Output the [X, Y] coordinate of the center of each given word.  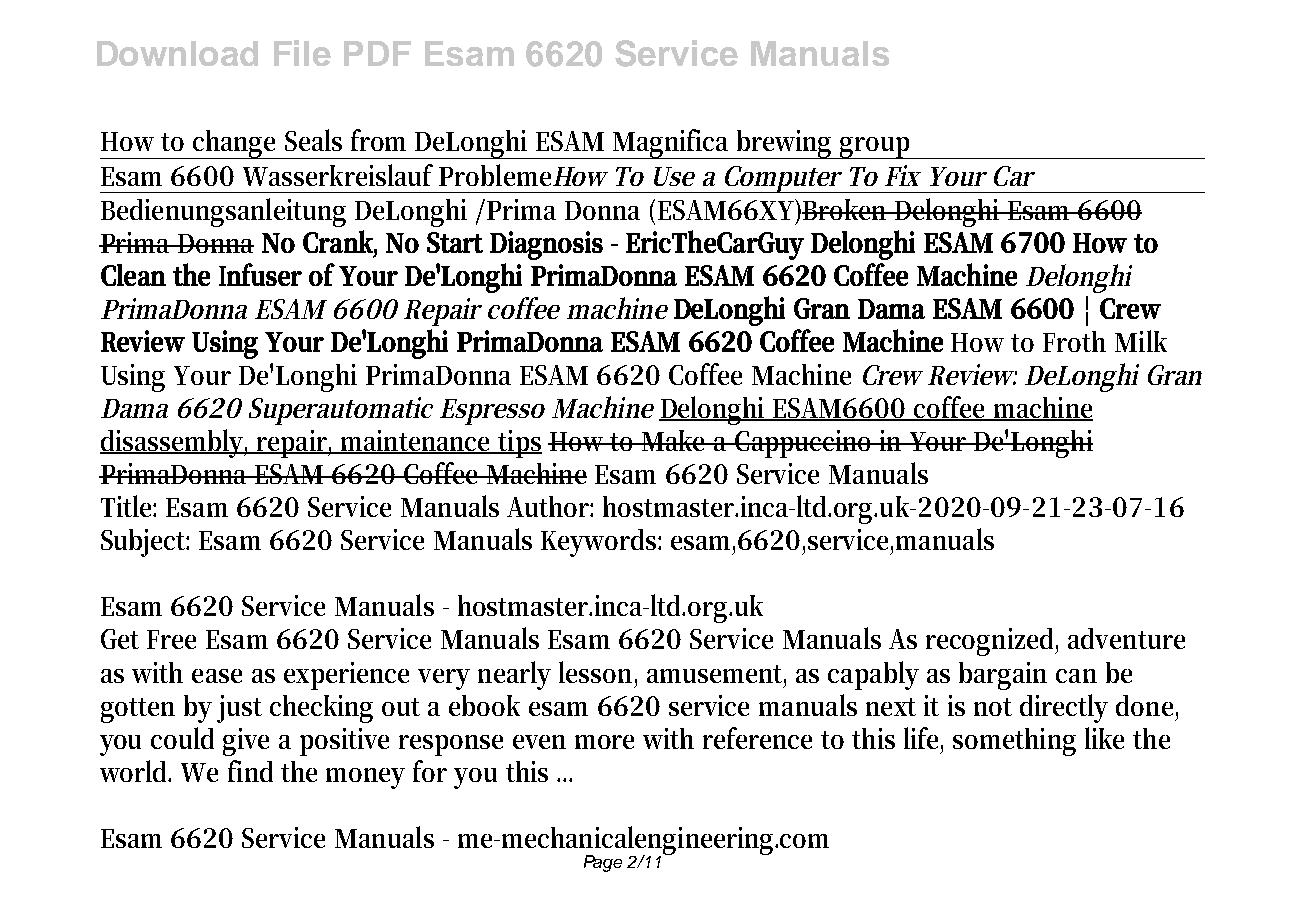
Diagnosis [546, 245]
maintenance [416, 442]
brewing [785, 144]
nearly [514, 675]
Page [603, 863]
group [876, 148]
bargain [1003, 676]
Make [675, 440]
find [250, 771]
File [302, 53]
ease [217, 676]
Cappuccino [804, 444]
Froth [1074, 341]
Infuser [260, 274]
